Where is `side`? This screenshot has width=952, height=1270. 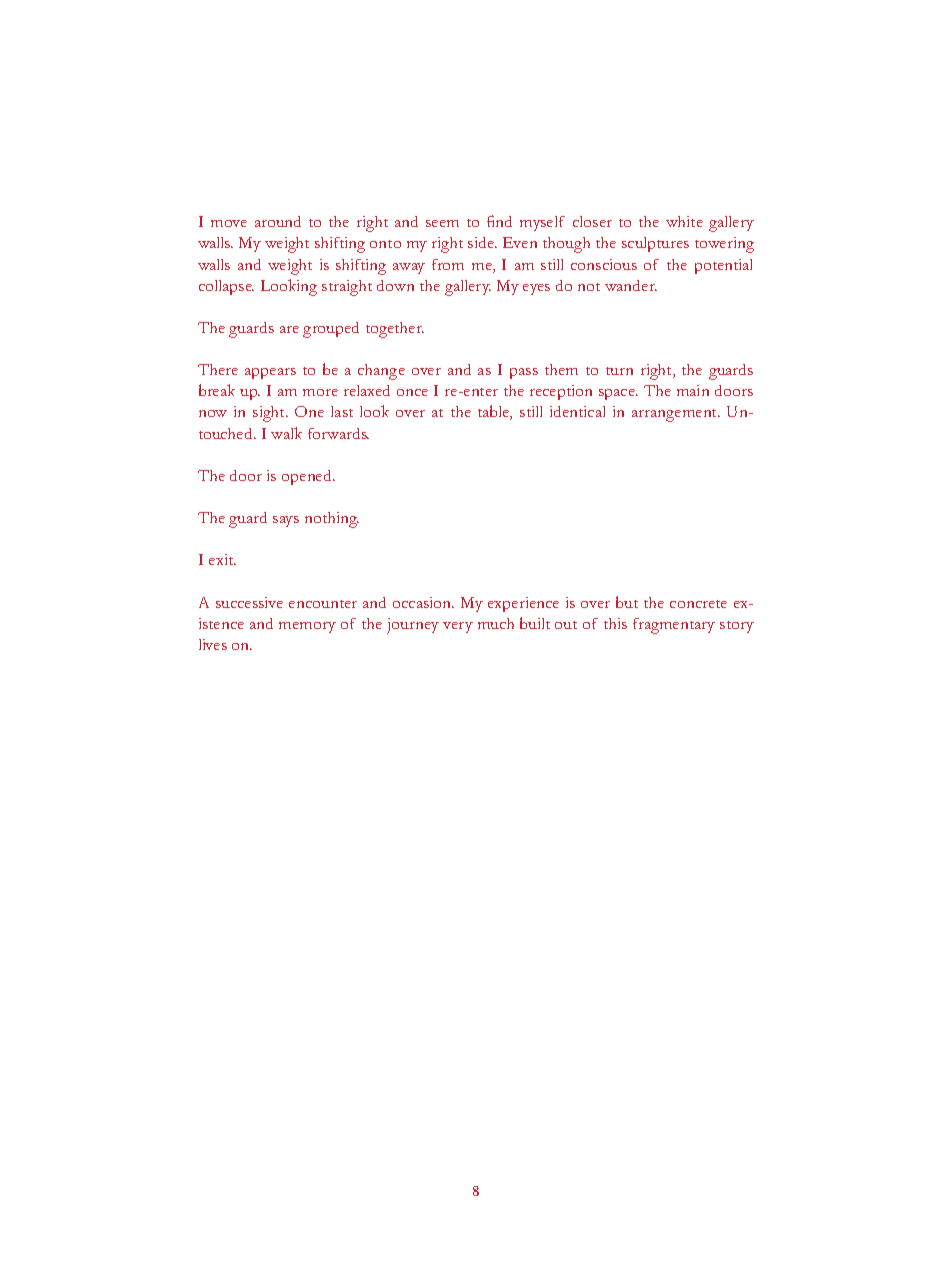 side is located at coordinates (482, 242).
